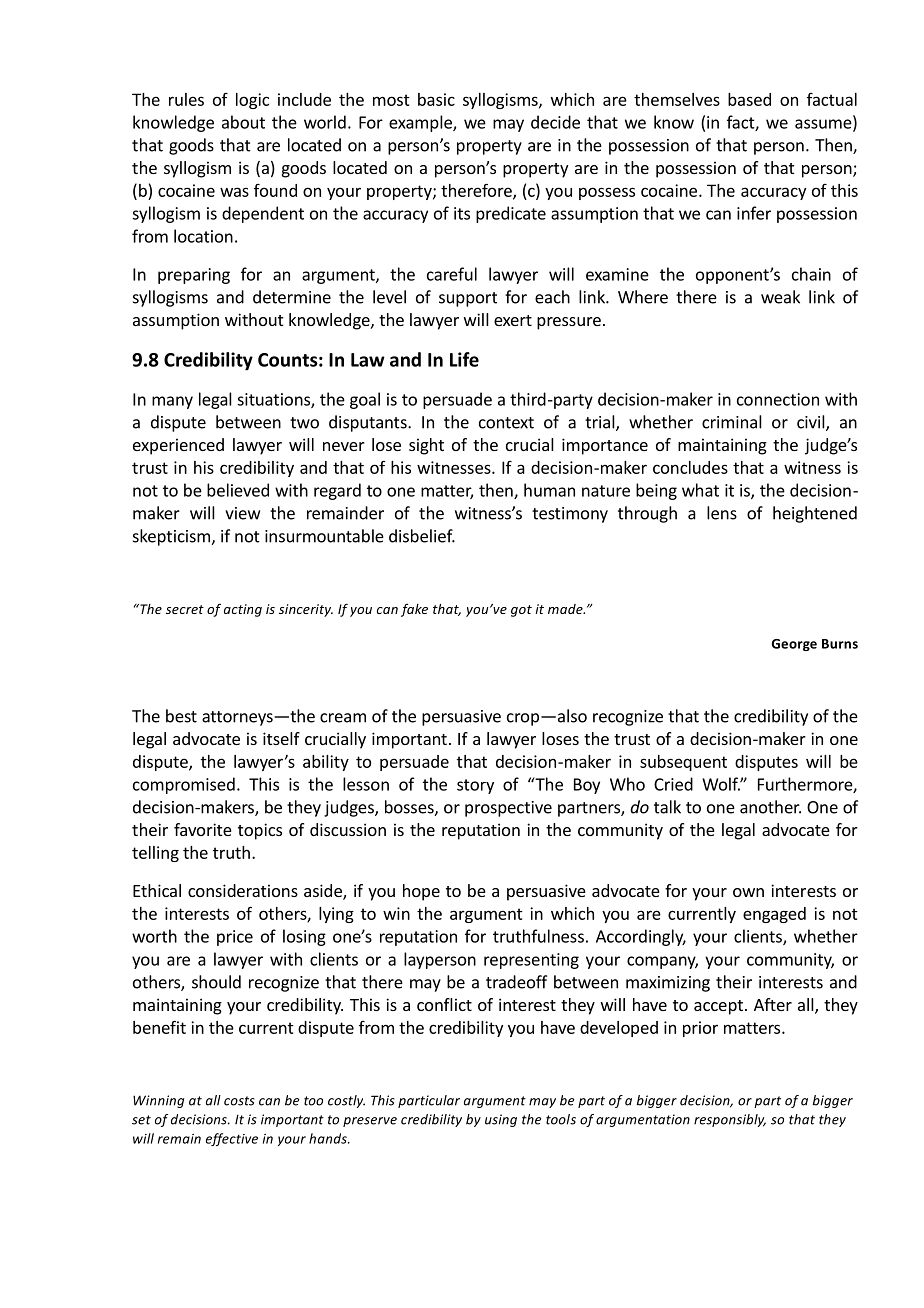 The height and width of the page is (1308, 924). Describe the element at coordinates (780, 297) in the page. I see `weak` at that location.
